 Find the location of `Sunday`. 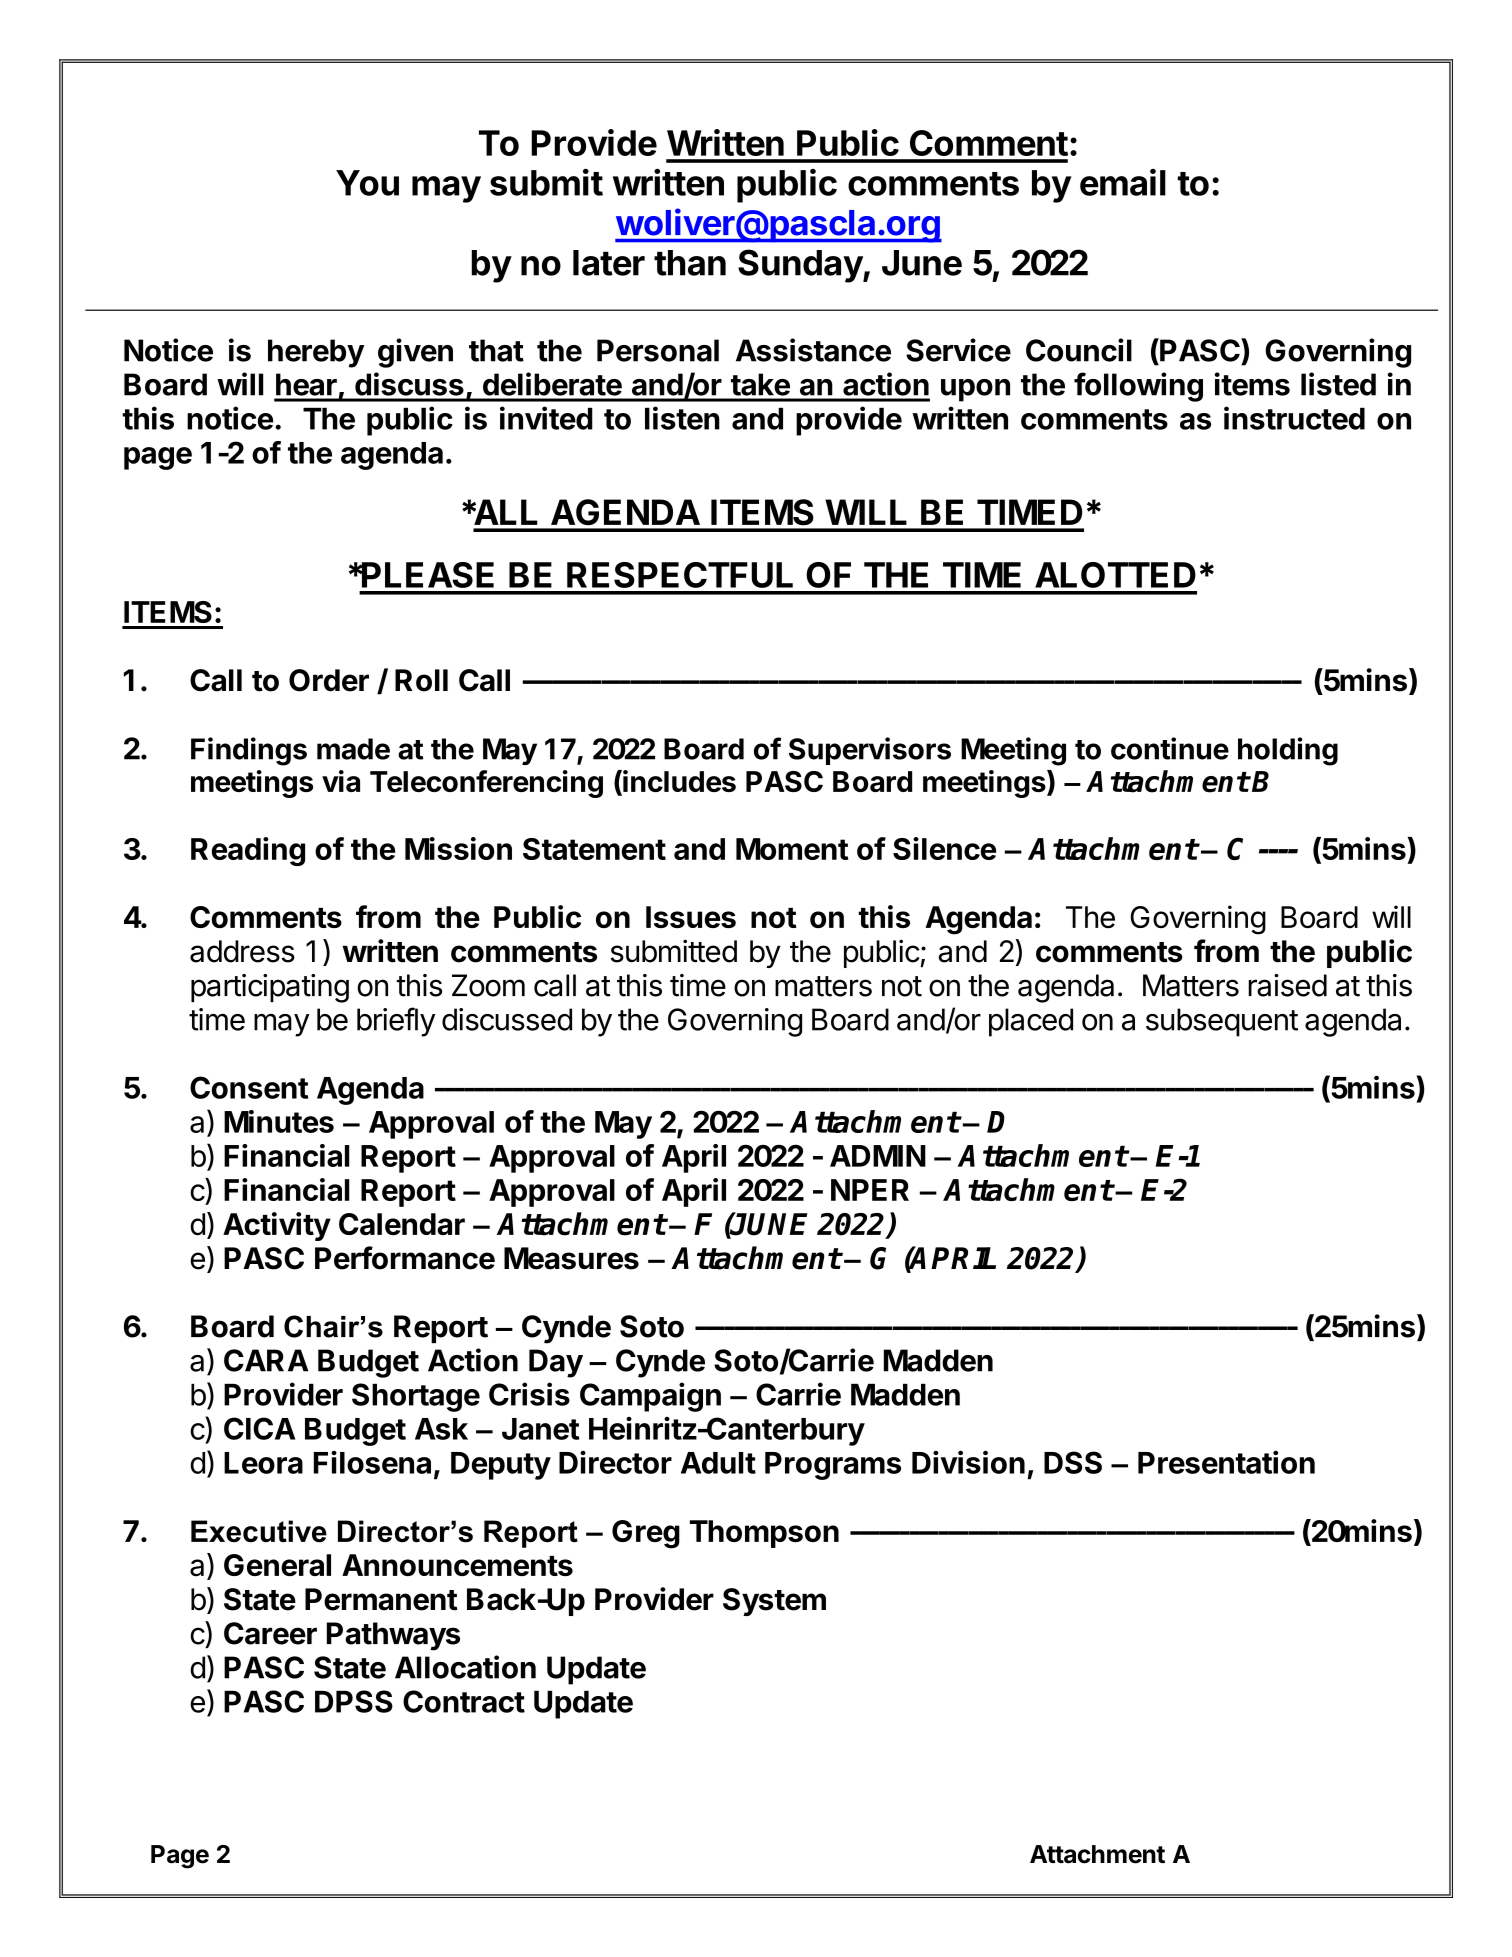

Sunday is located at coordinates (801, 266).
